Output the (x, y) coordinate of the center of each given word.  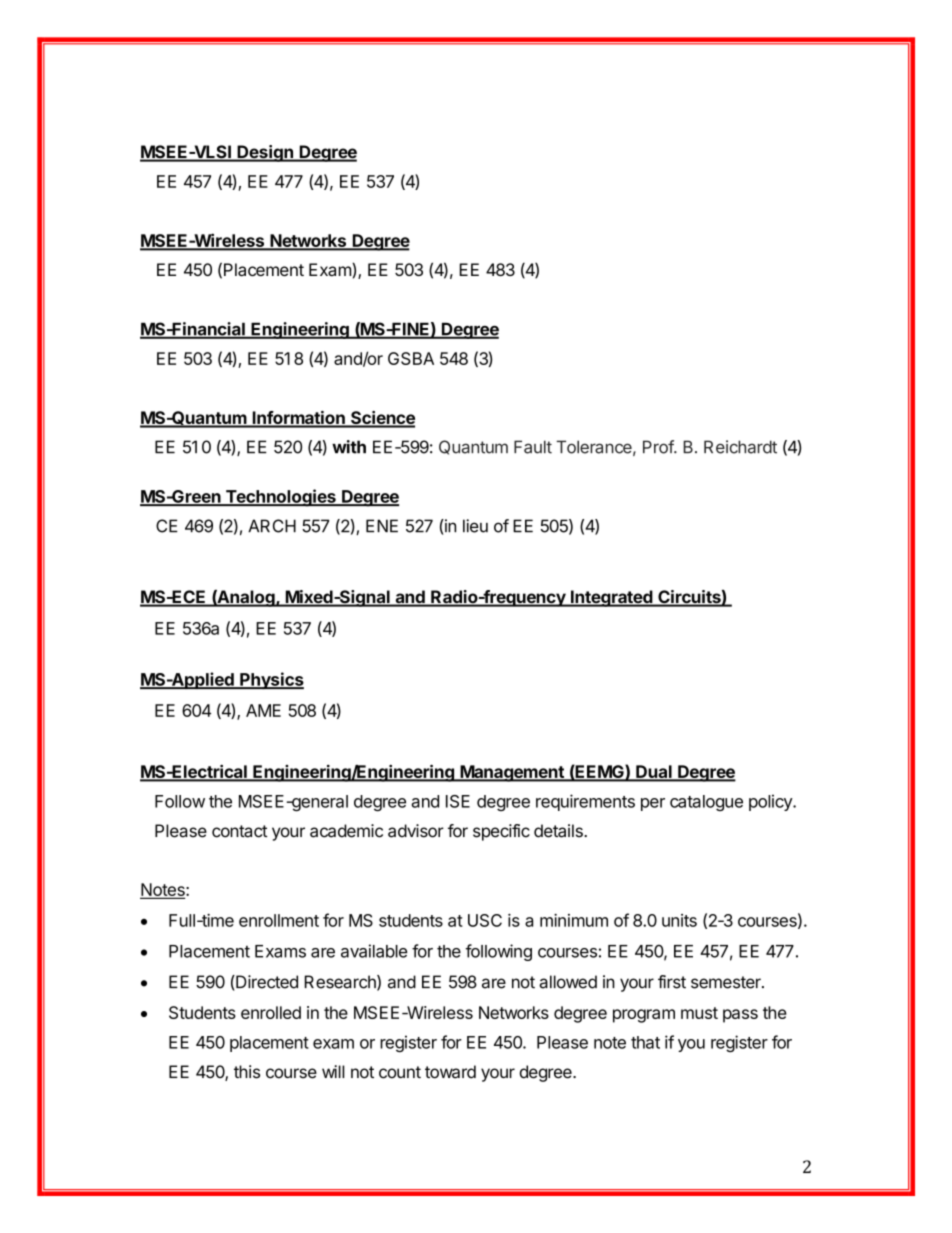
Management (512, 773)
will (333, 1071)
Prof (659, 447)
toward (450, 1072)
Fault (533, 447)
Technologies (280, 498)
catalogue (706, 803)
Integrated (611, 598)
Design (265, 153)
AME (263, 710)
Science (382, 419)
